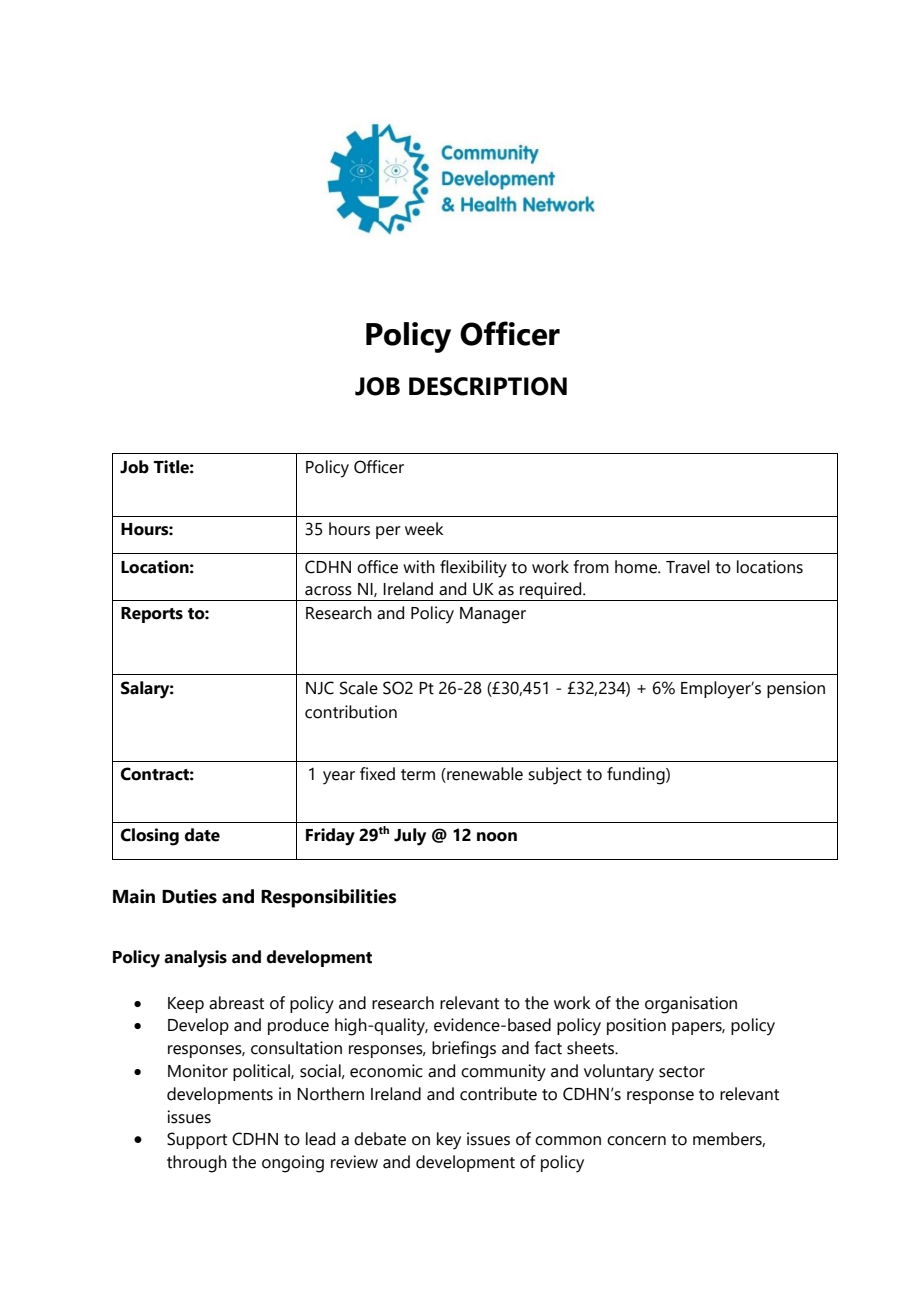 The width and height of the page is (924, 1308). Describe the element at coordinates (637, 567) in the page. I see `home` at that location.
